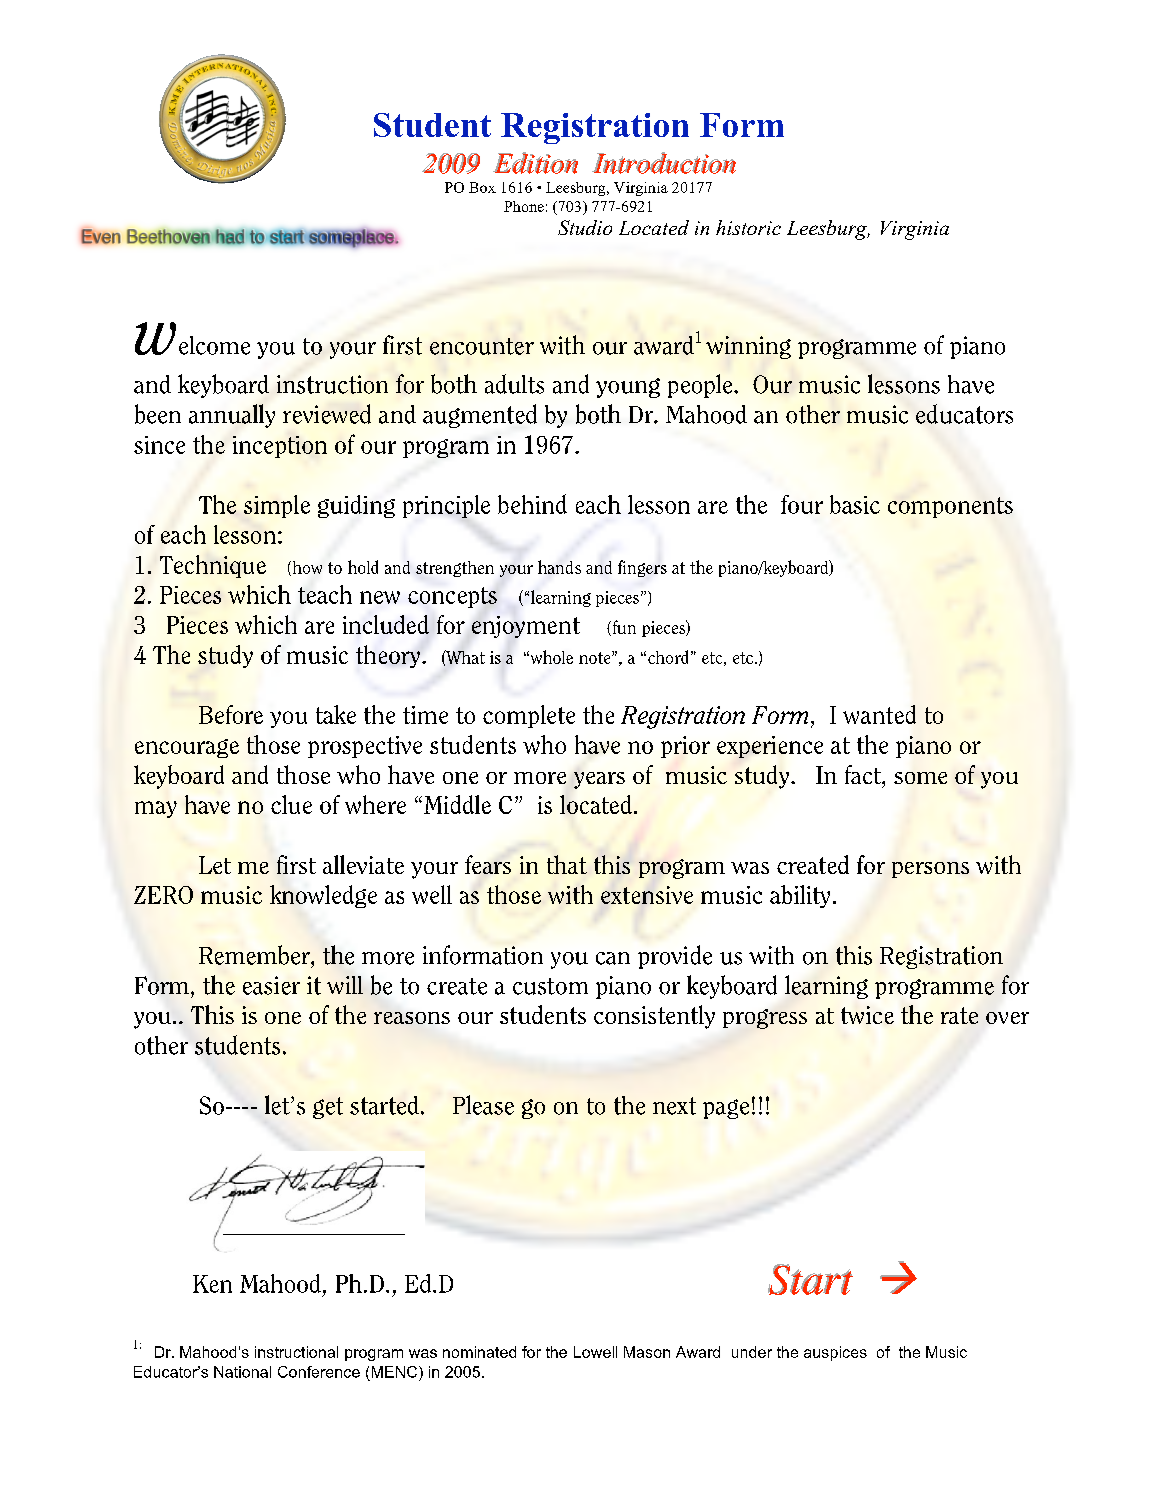 This screenshot has width=1157, height=1497. I want to click on easier, so click(271, 985).
